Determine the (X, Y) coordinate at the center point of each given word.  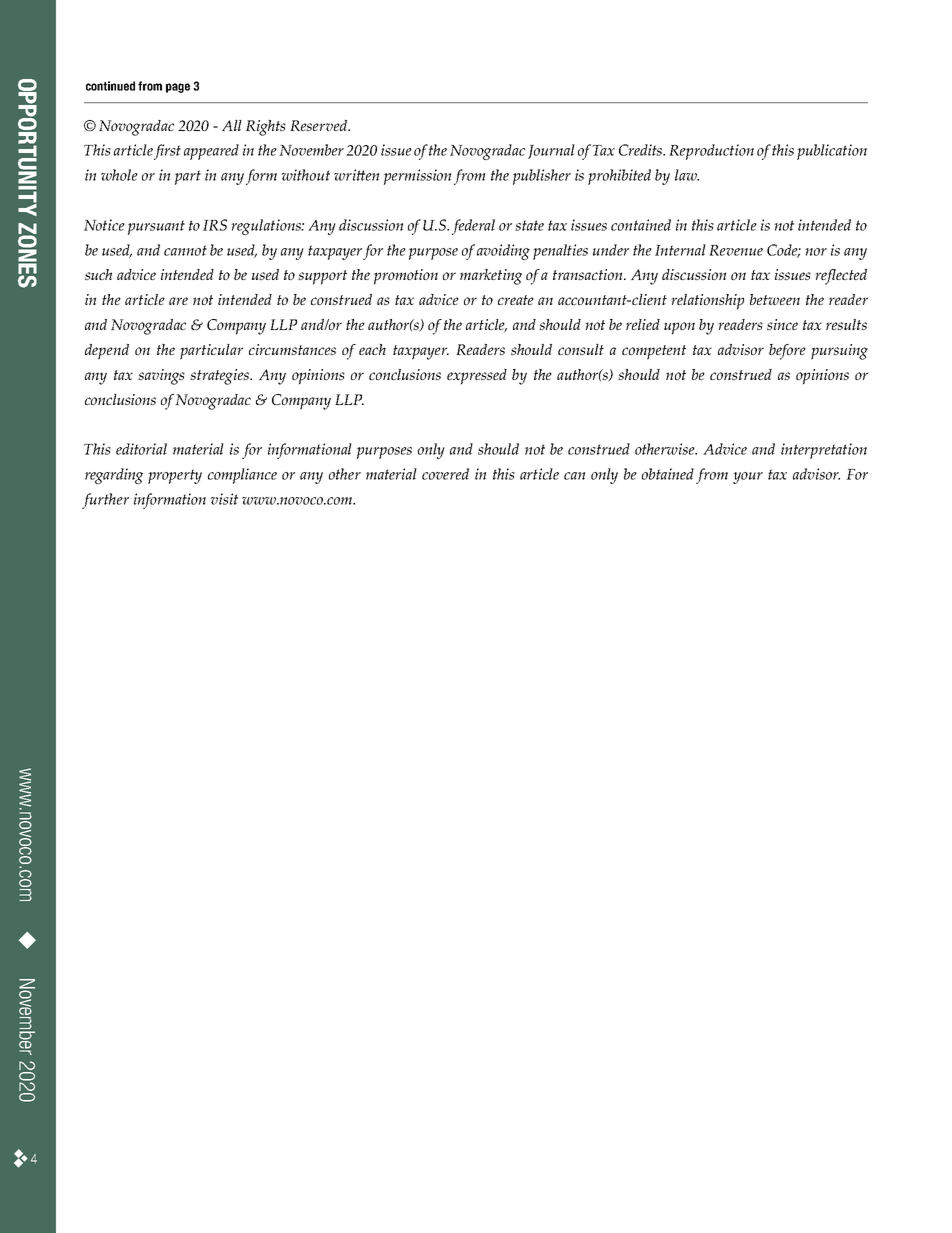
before (787, 352)
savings (161, 377)
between (775, 299)
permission (417, 177)
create (516, 300)
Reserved (320, 125)
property (175, 476)
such (98, 274)
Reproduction (711, 152)
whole (119, 175)
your (748, 478)
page (178, 88)
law (687, 175)
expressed (477, 377)
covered (445, 474)
